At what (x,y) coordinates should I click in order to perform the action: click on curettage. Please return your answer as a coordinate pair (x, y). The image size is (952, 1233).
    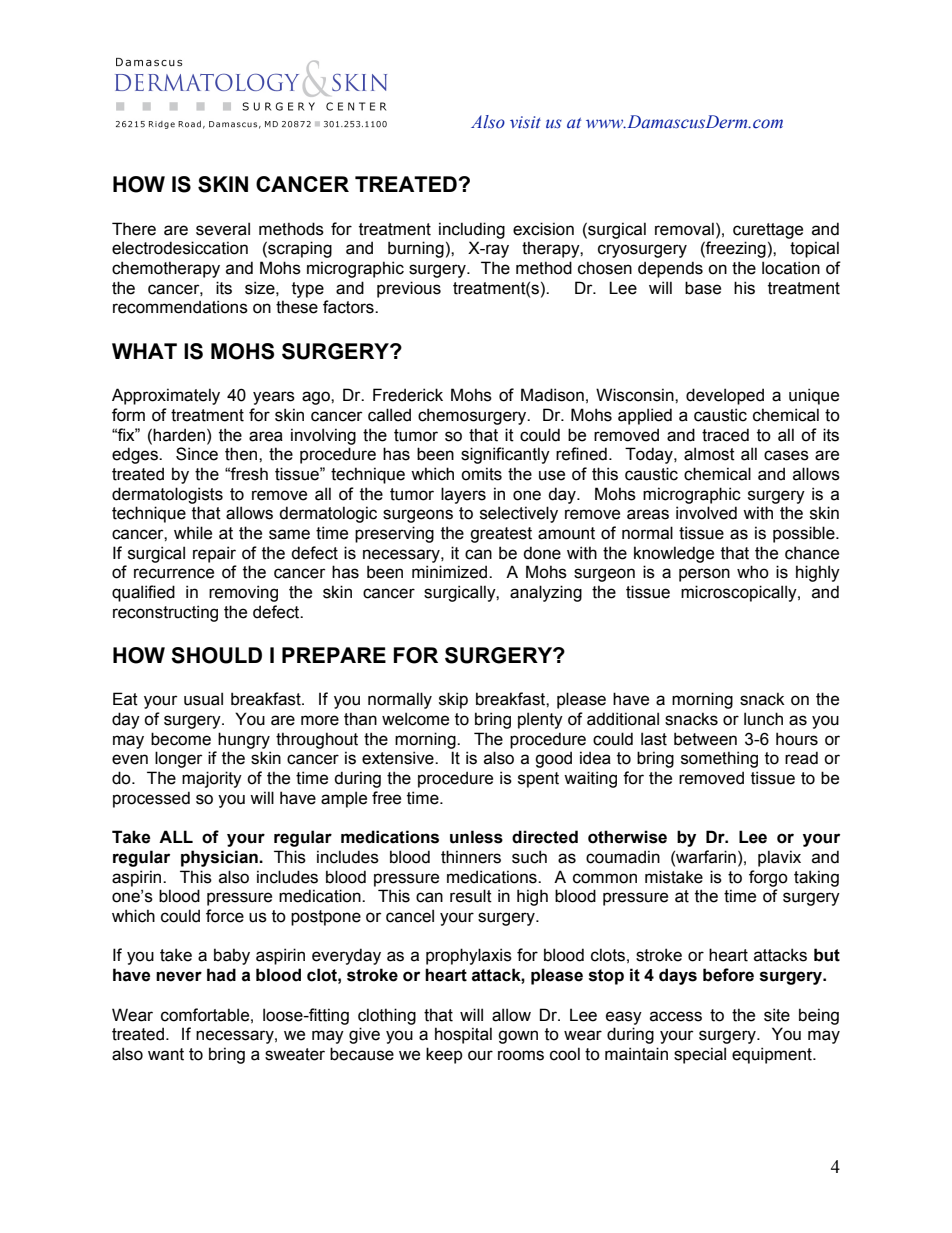
    Looking at the image, I should click on (768, 231).
